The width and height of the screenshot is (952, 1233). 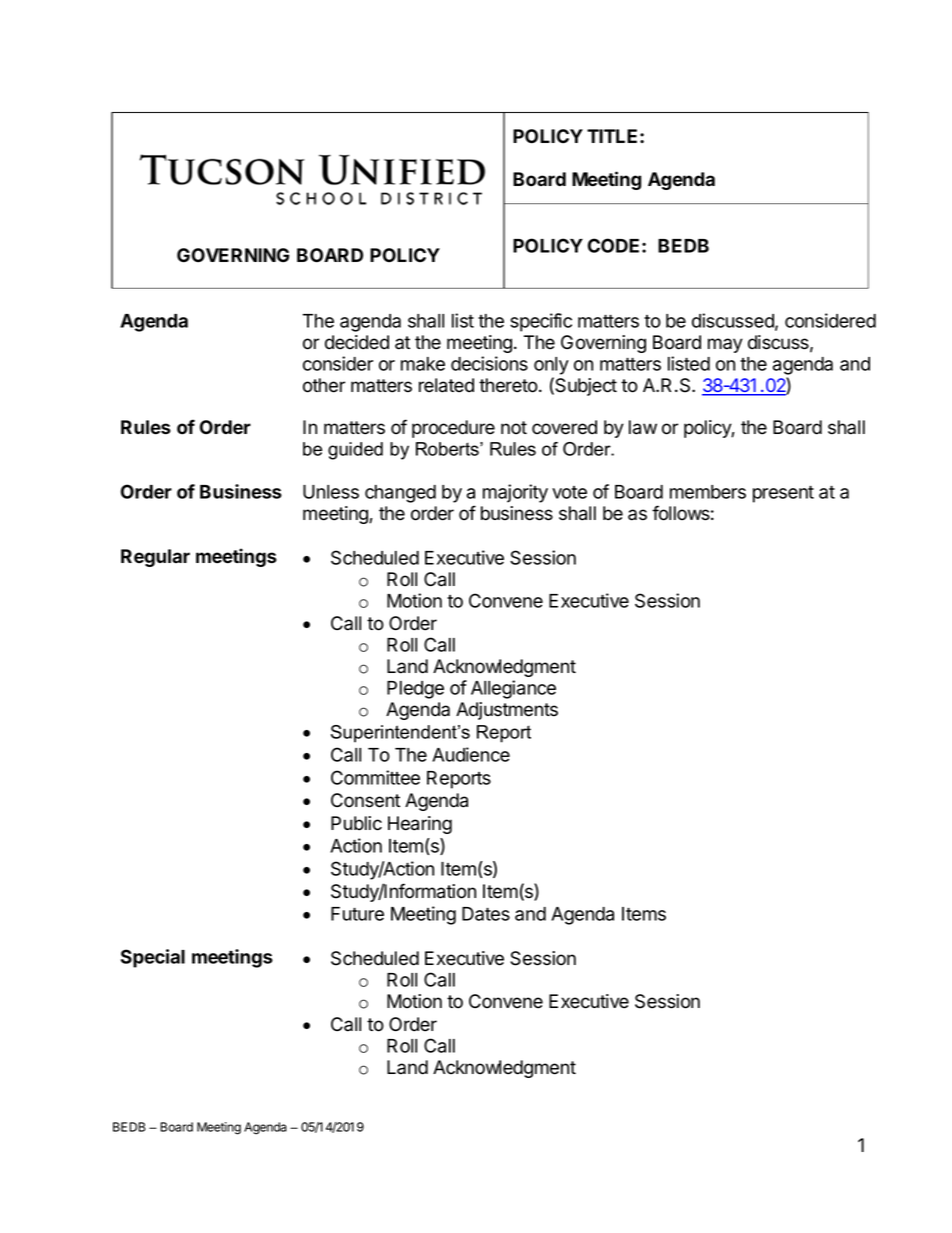 What do you see at coordinates (513, 689) in the screenshot?
I see `Allegiance` at bounding box center [513, 689].
